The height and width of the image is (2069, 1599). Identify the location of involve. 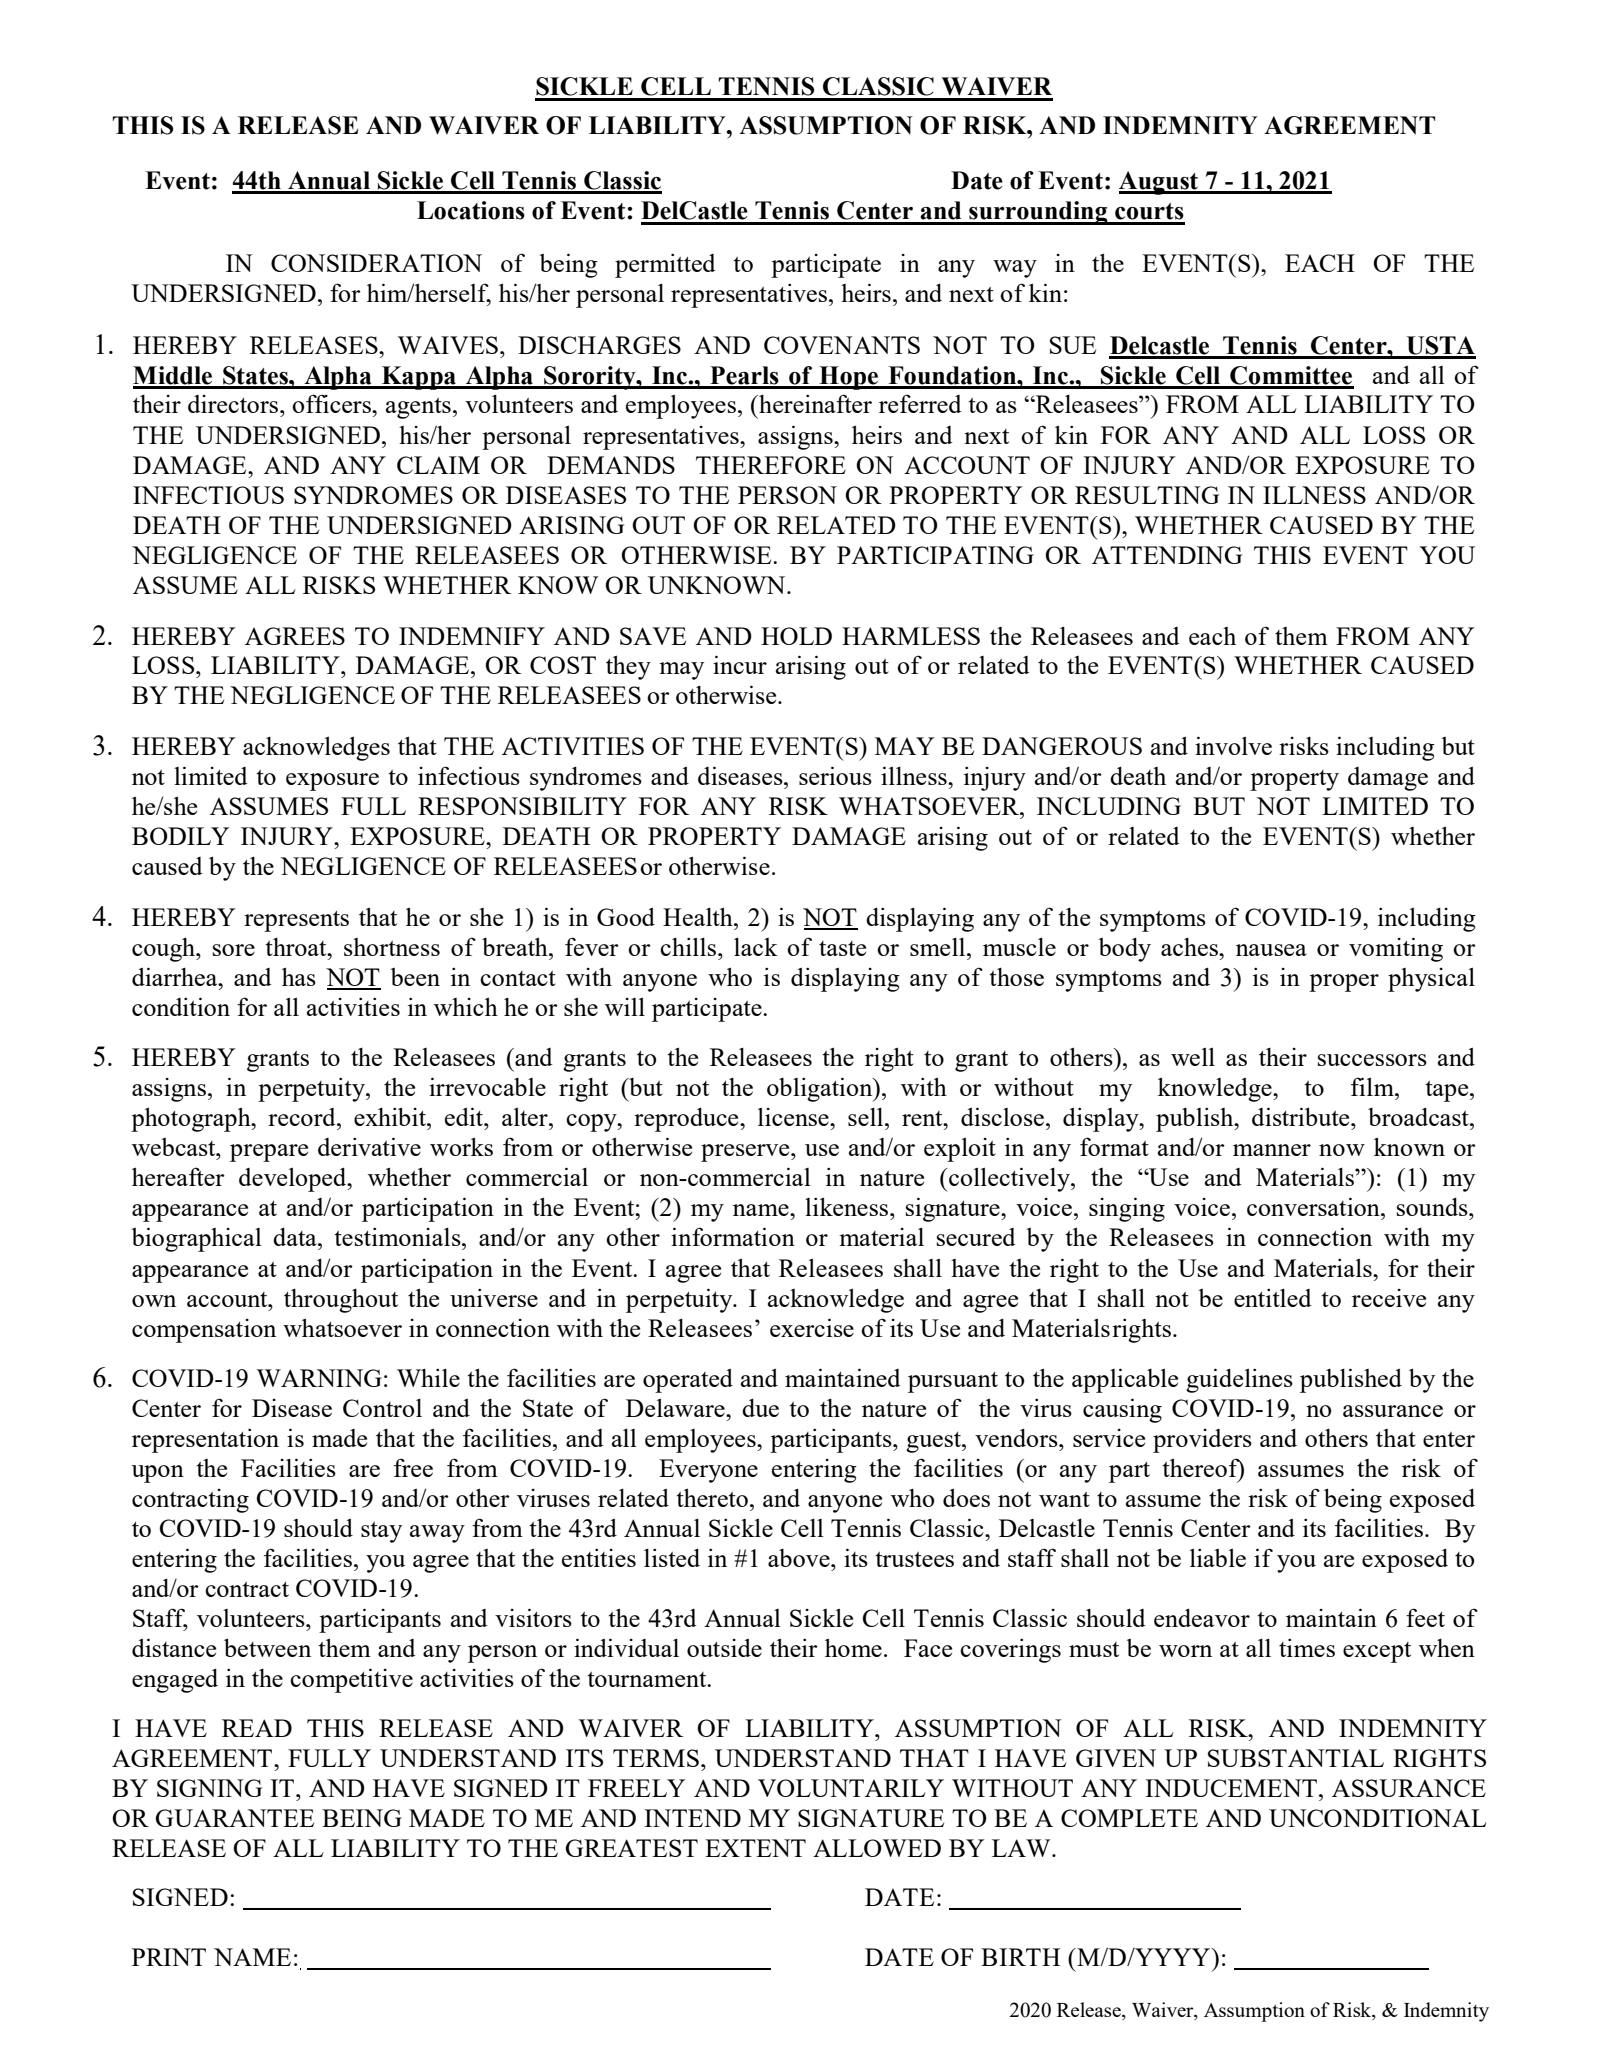
(1233, 745).
